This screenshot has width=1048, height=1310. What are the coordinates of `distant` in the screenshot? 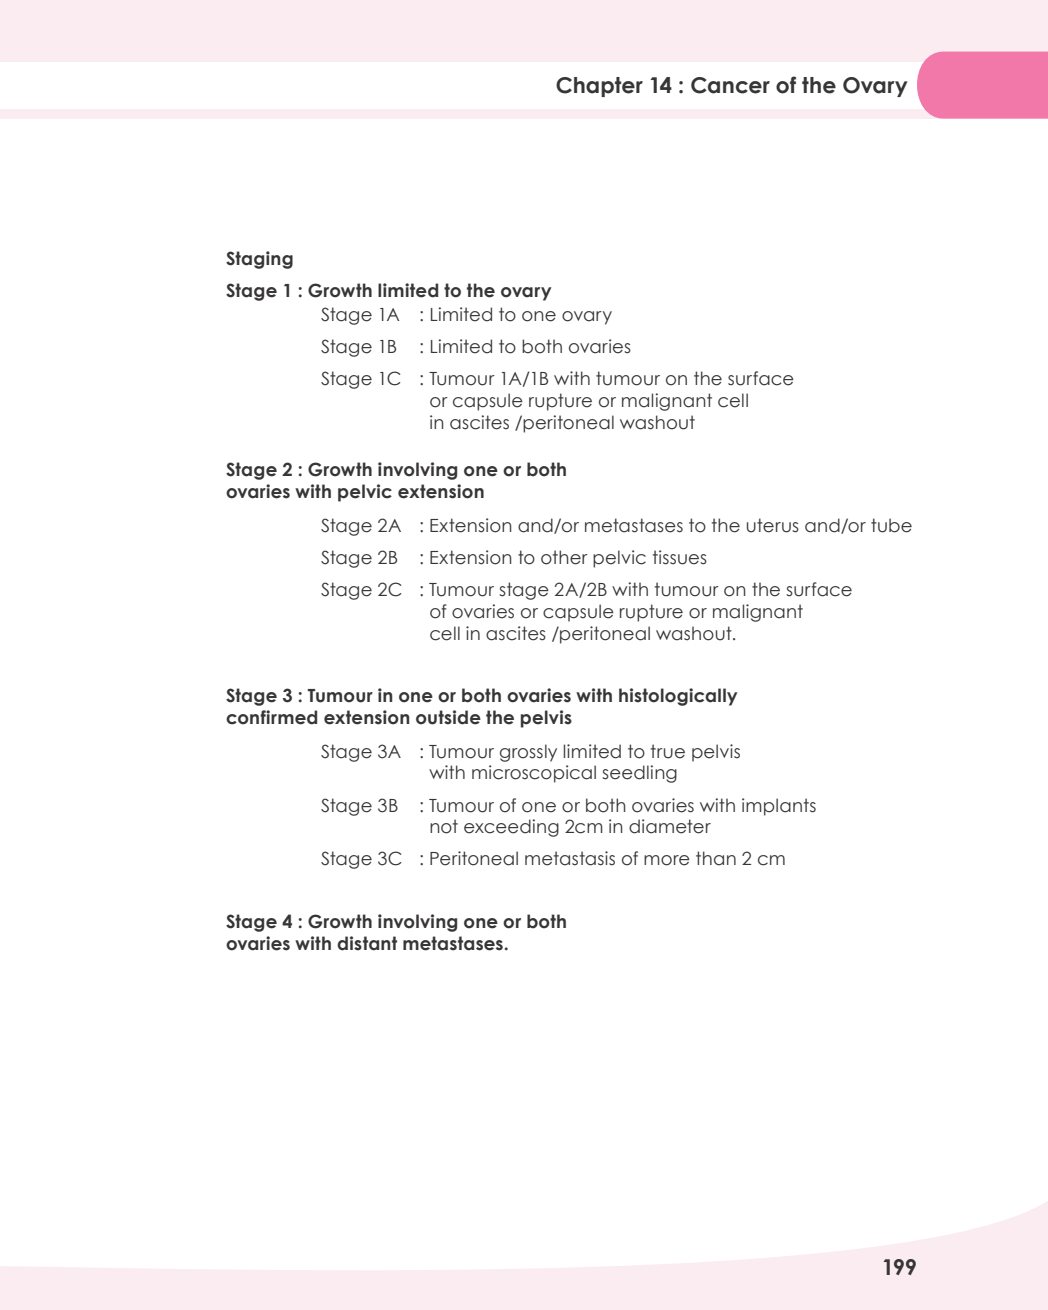 It's located at (367, 943).
